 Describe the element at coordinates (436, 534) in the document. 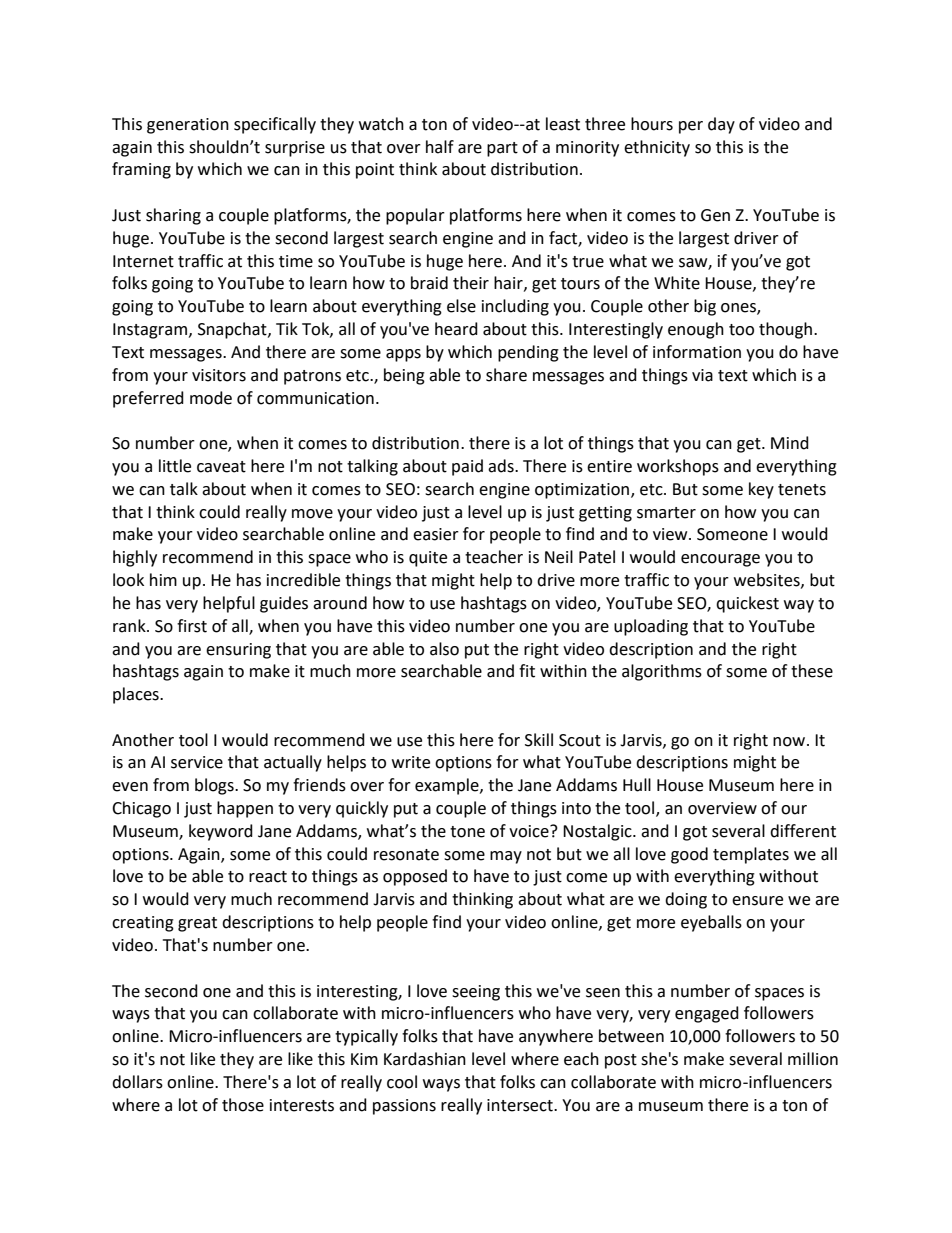

I see `easier` at that location.
